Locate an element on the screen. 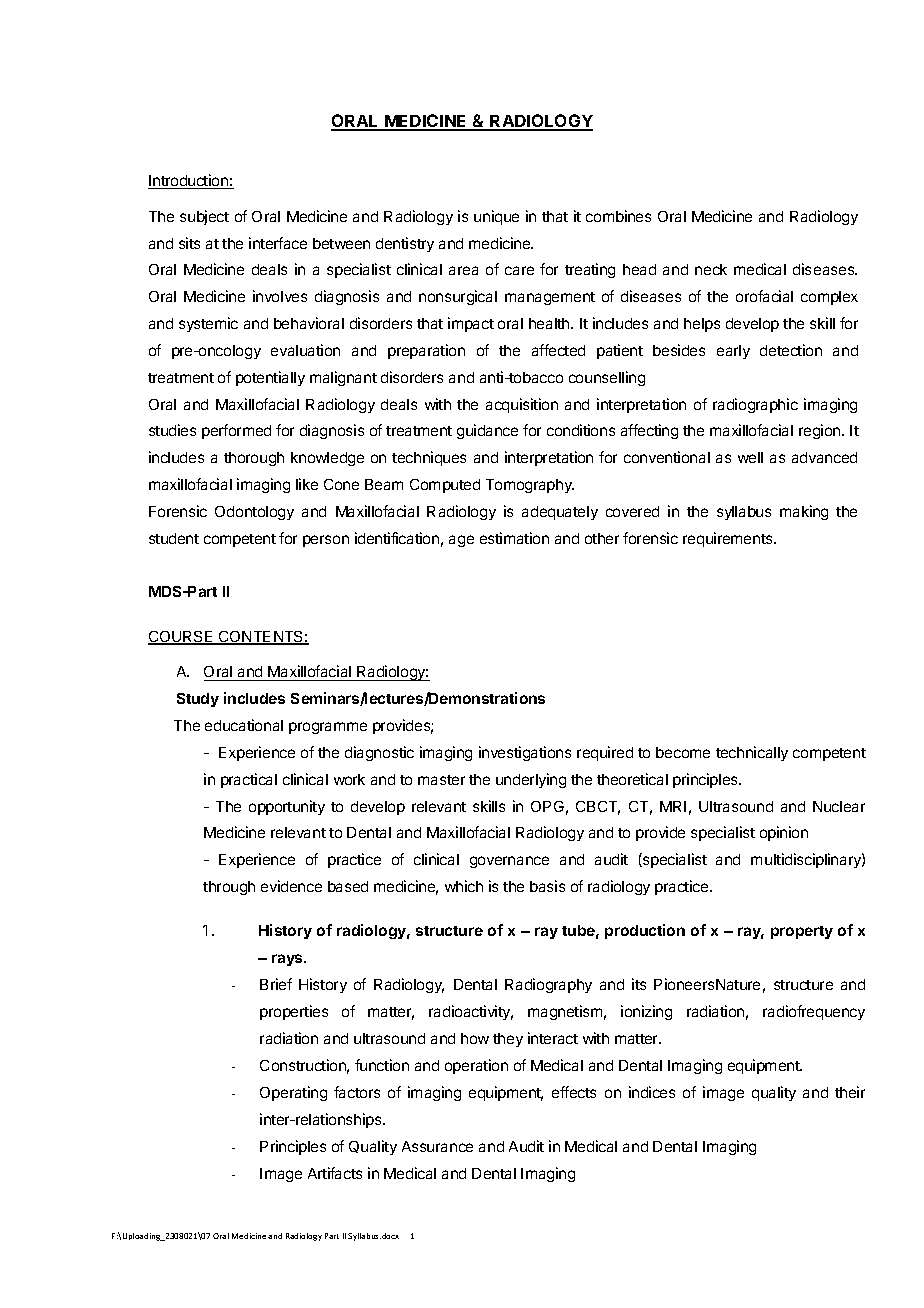 The image size is (924, 1308). unique is located at coordinates (496, 217).
